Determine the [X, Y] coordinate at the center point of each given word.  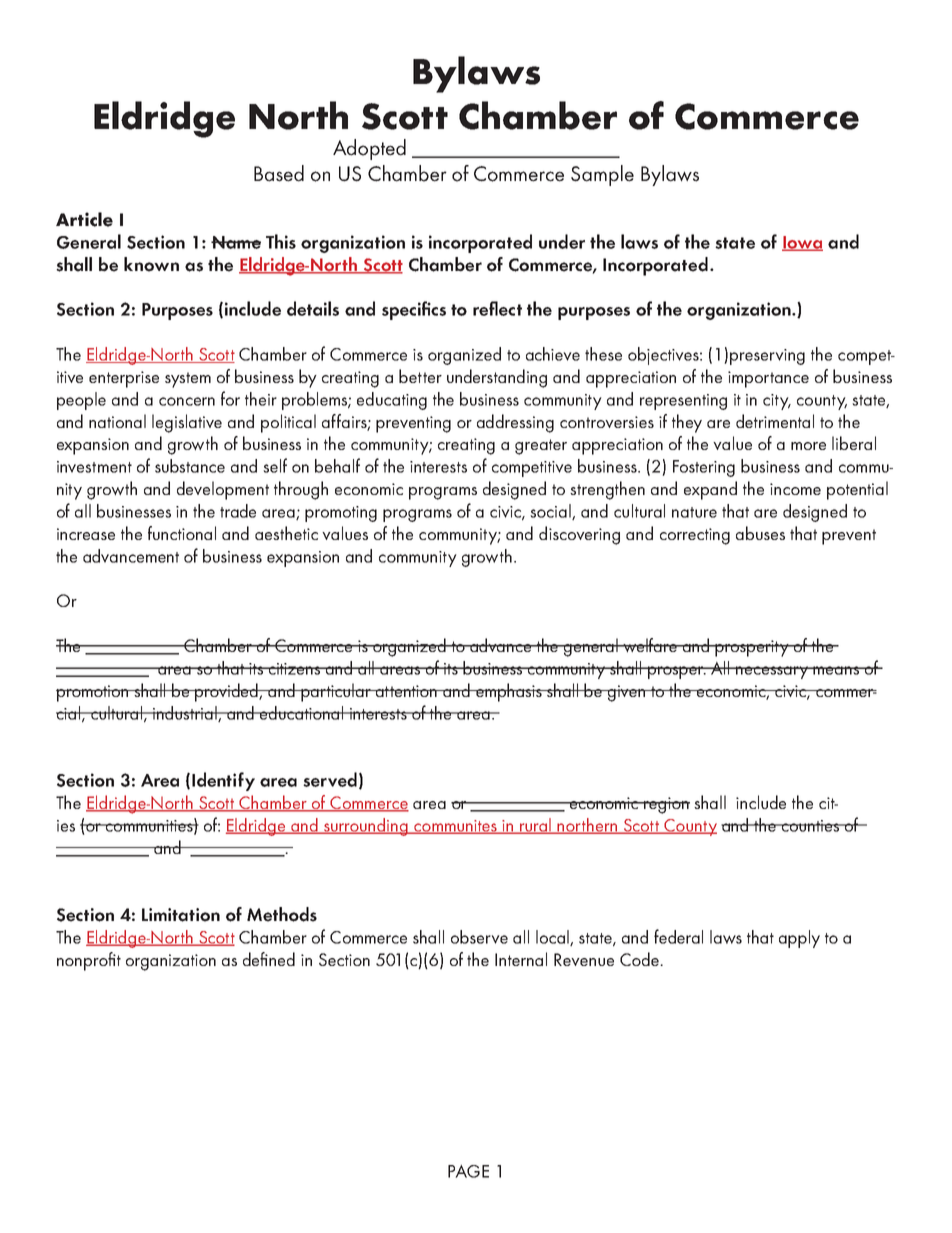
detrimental [775, 421]
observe [479, 937]
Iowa [802, 243]
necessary [772, 672]
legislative [187, 423]
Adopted [369, 149]
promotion [93, 693]
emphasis [509, 692]
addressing [515, 423]
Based [279, 173]
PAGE [468, 1171]
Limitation [181, 915]
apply [799, 939]
